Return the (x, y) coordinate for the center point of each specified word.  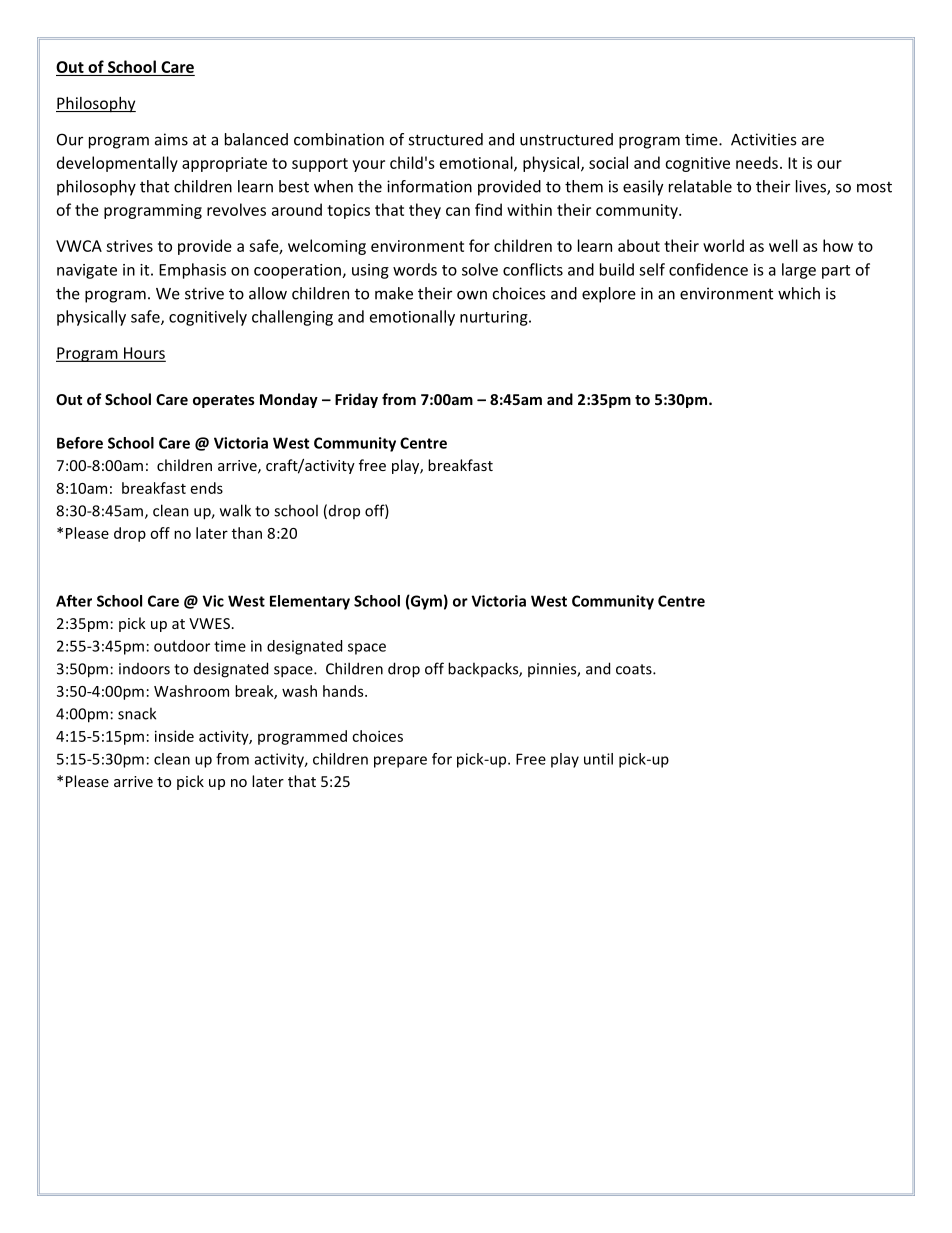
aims (171, 139)
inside (174, 736)
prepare (400, 762)
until (598, 759)
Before (80, 443)
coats (635, 669)
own (472, 295)
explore (609, 295)
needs (757, 162)
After (74, 601)
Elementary (310, 602)
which (799, 293)
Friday (356, 400)
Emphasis (192, 271)
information (429, 186)
